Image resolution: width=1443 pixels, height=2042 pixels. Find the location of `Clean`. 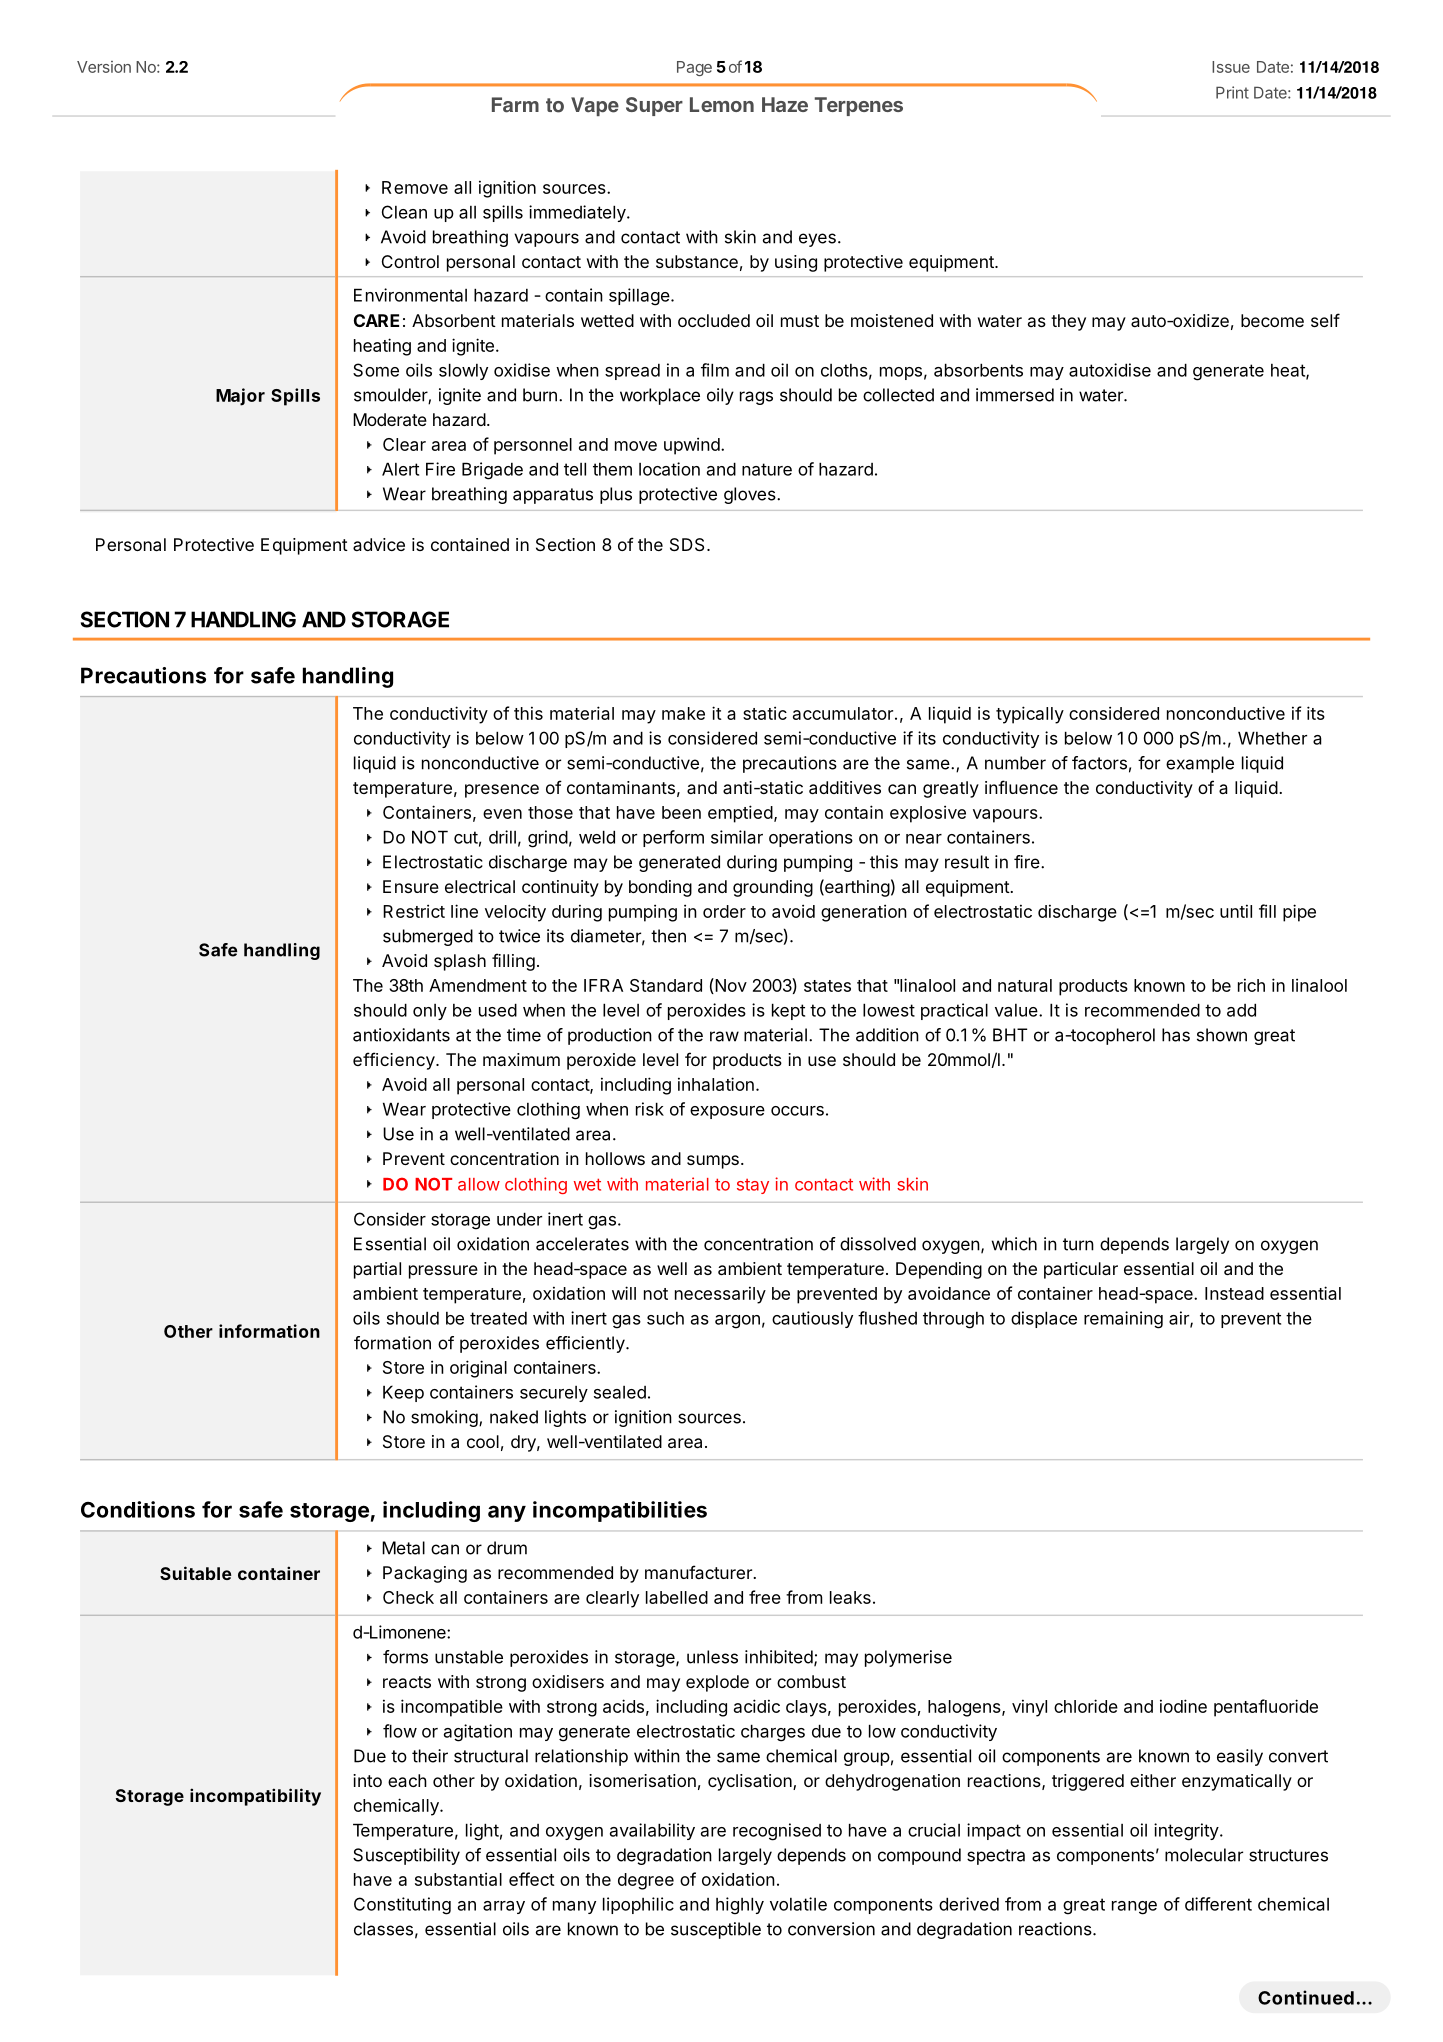

Clean is located at coordinates (404, 212).
